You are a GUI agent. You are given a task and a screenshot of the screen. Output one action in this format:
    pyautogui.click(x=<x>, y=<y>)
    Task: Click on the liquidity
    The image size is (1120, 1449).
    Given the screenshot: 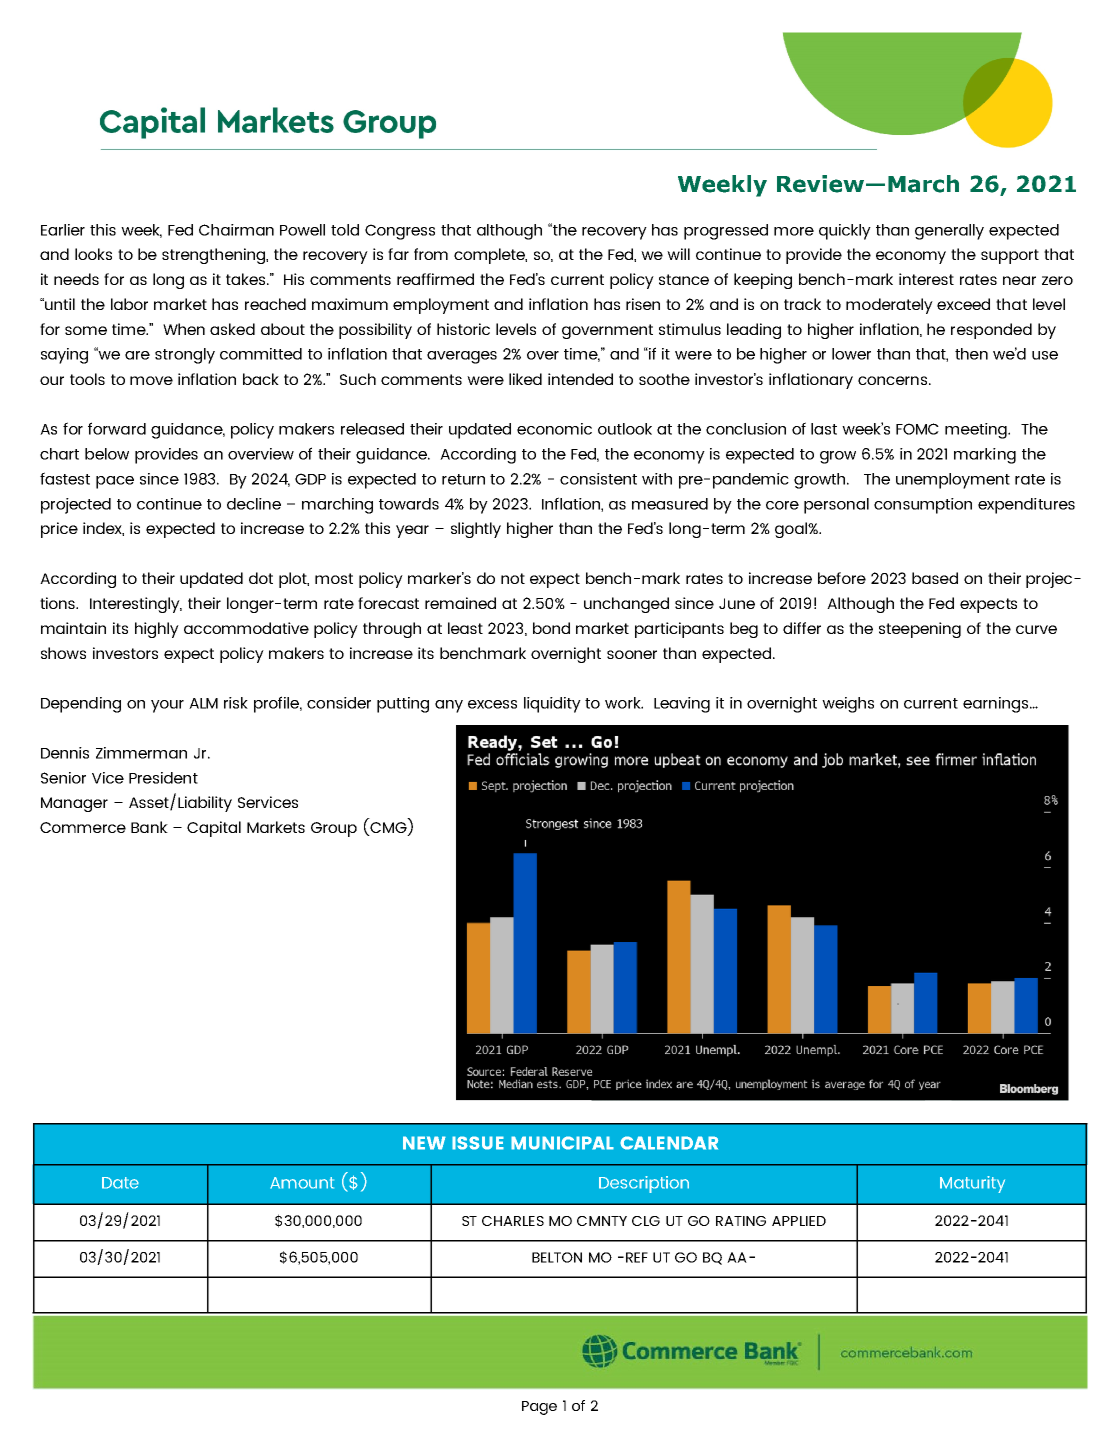 What is the action you would take?
    pyautogui.click(x=552, y=705)
